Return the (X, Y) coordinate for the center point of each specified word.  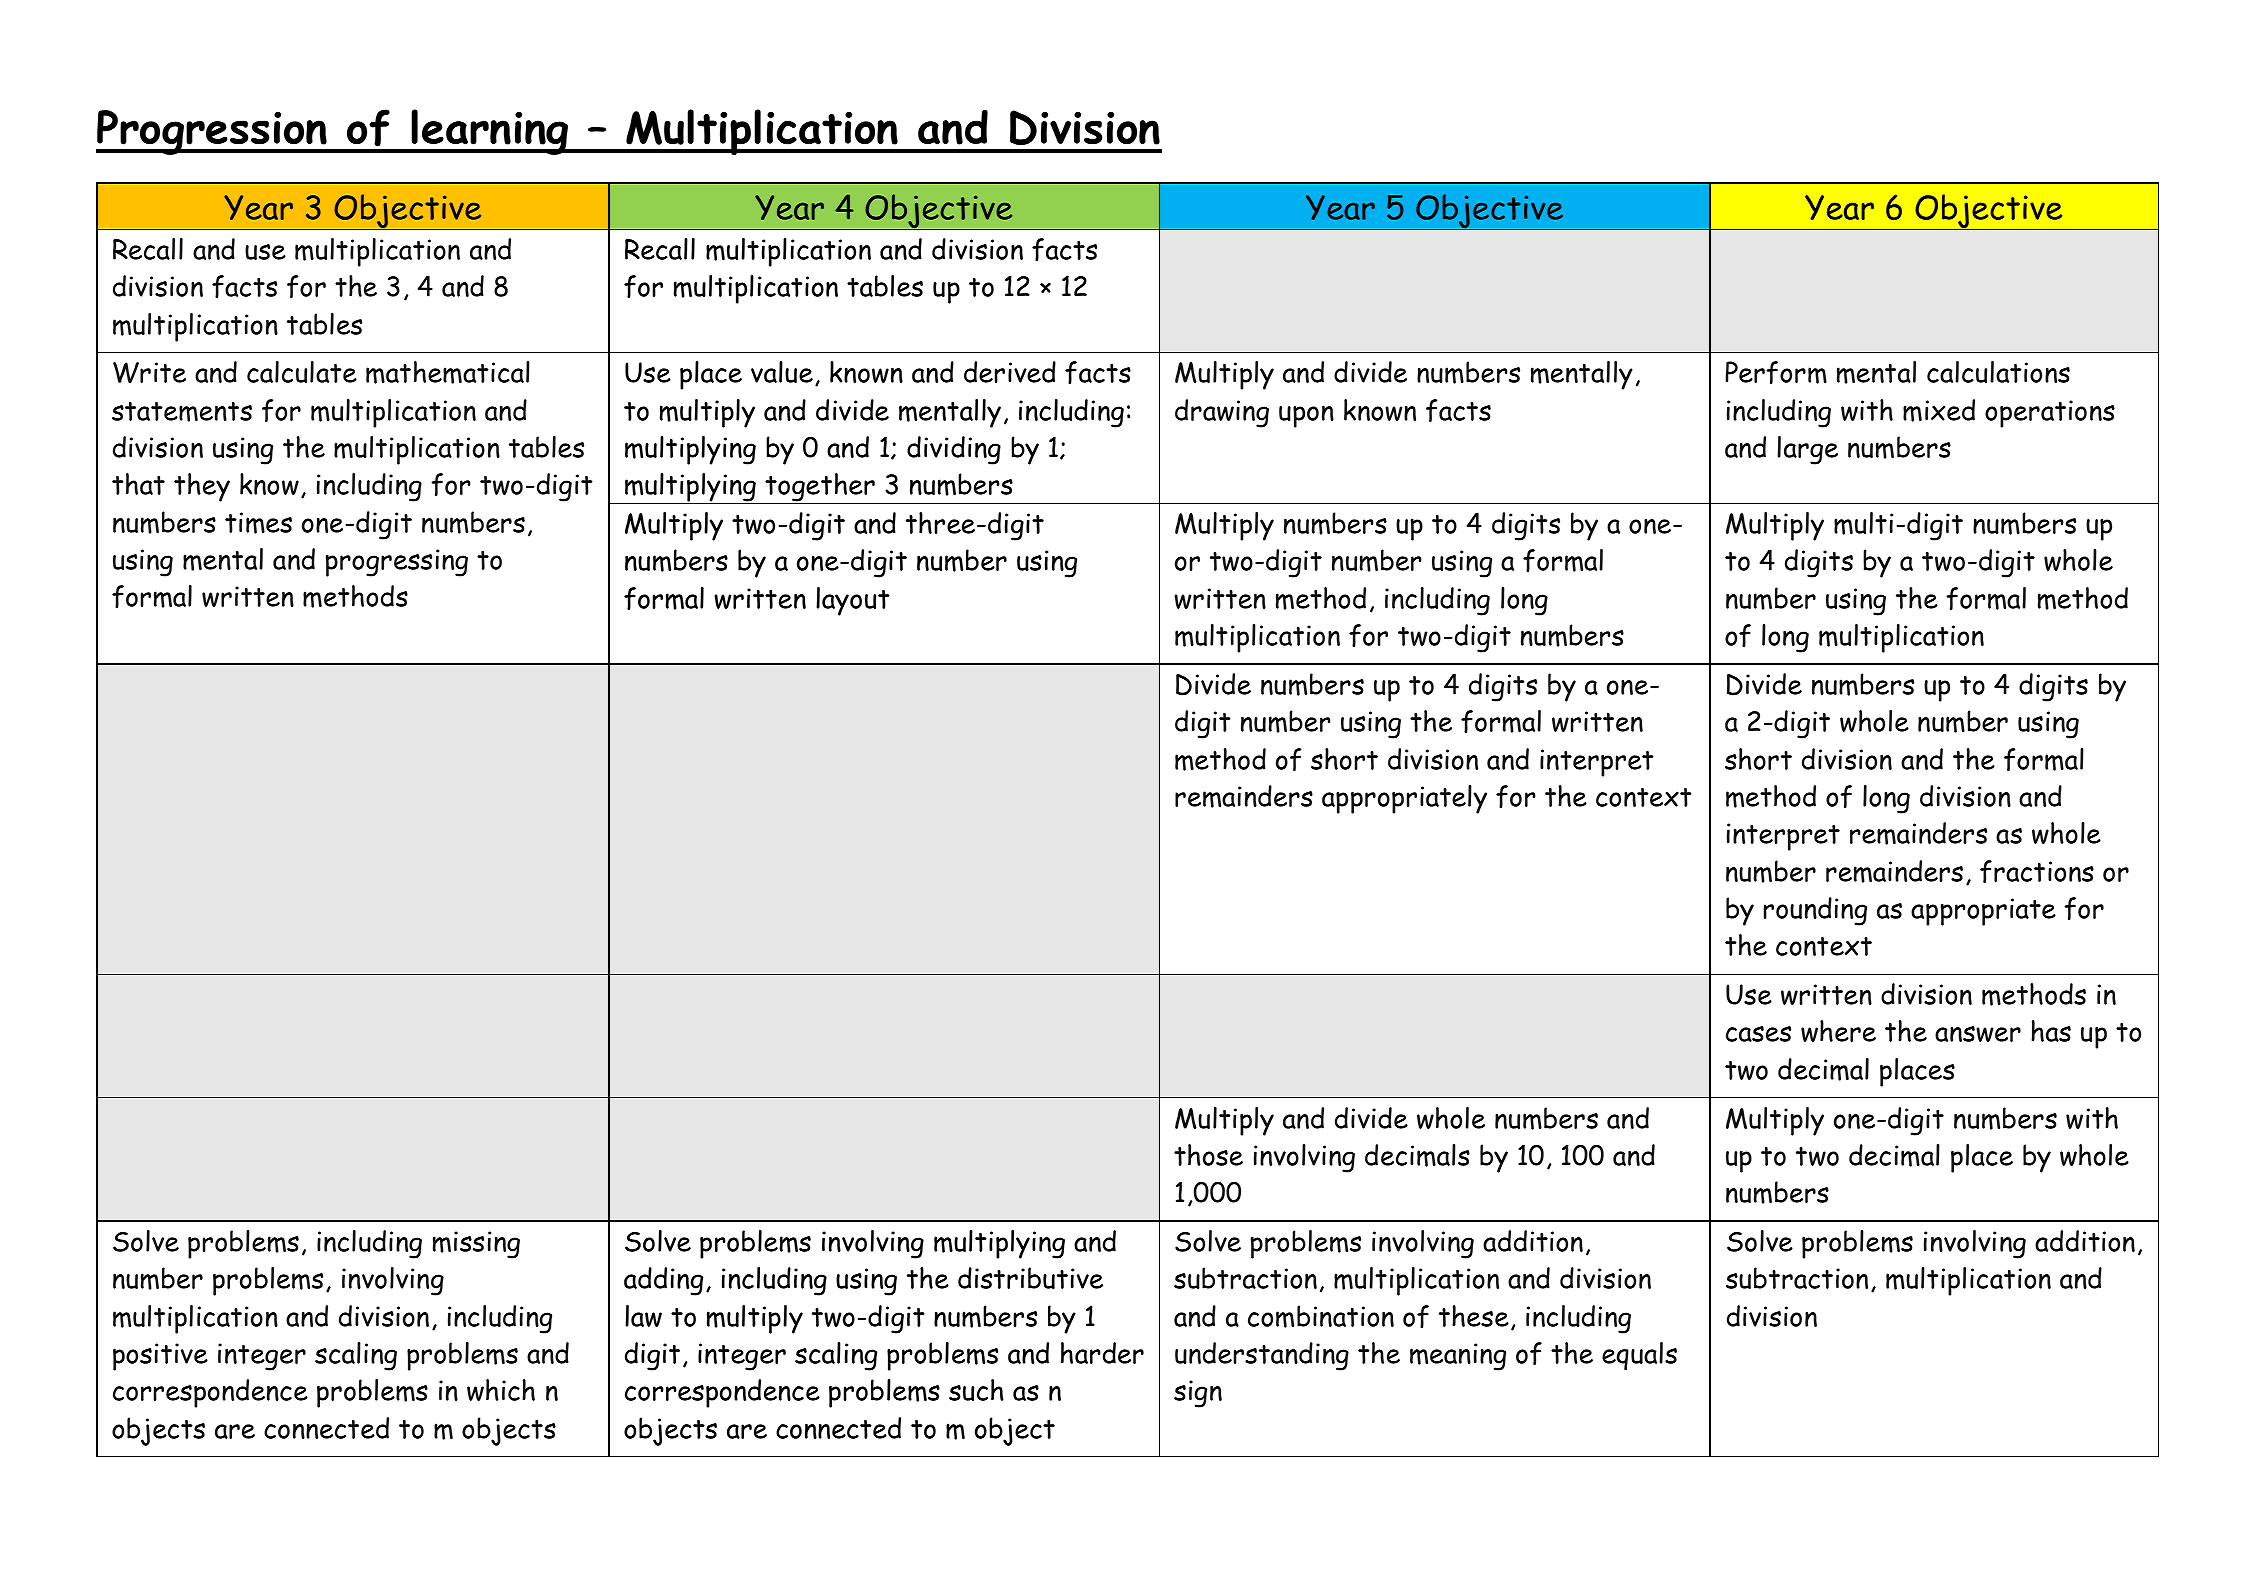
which (501, 1390)
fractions (2037, 871)
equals (1639, 1356)
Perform (1776, 372)
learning (490, 132)
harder (1102, 1353)
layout (853, 601)
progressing (397, 563)
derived (1010, 372)
